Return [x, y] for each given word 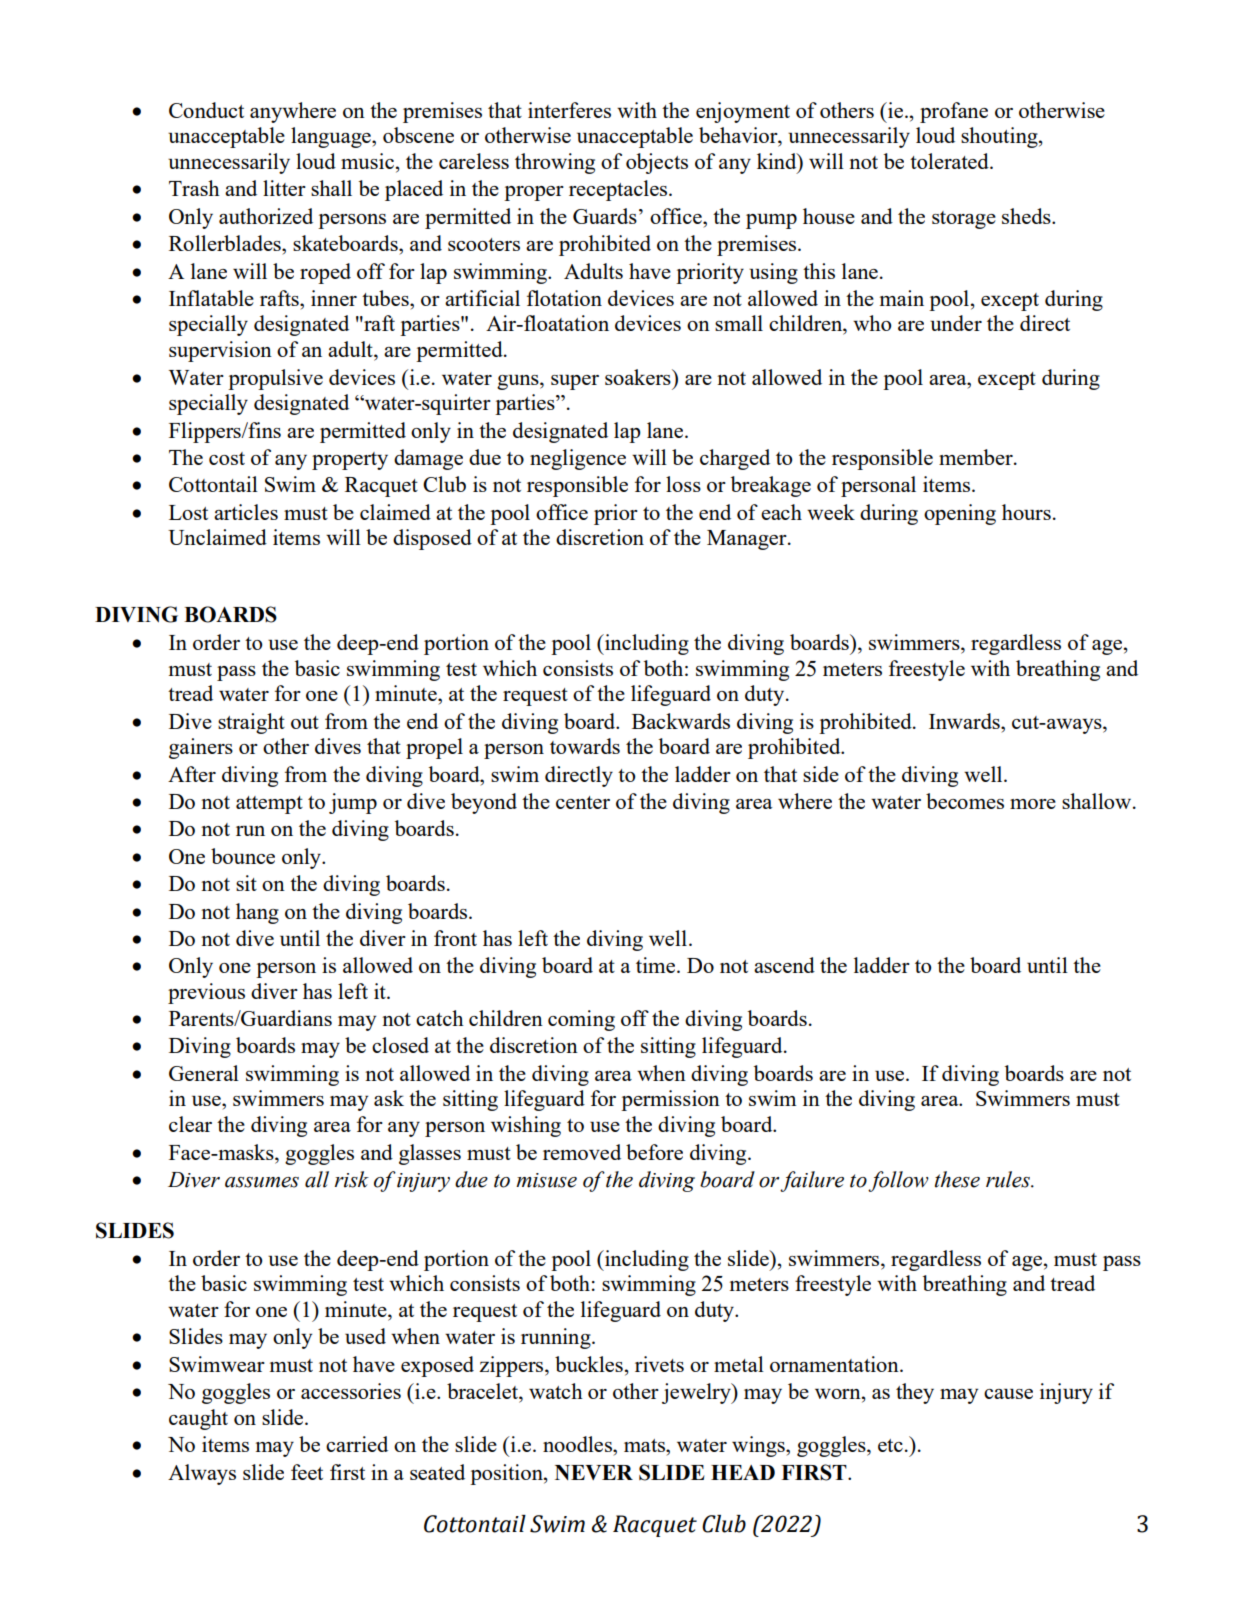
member [977, 457]
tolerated [950, 161]
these [957, 1179]
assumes [262, 1182]
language [332, 137]
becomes [965, 801]
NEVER [594, 1472]
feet [307, 1472]
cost [227, 458]
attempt [269, 805]
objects [657, 163]
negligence [578, 459]
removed [582, 1152]
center [583, 802]
